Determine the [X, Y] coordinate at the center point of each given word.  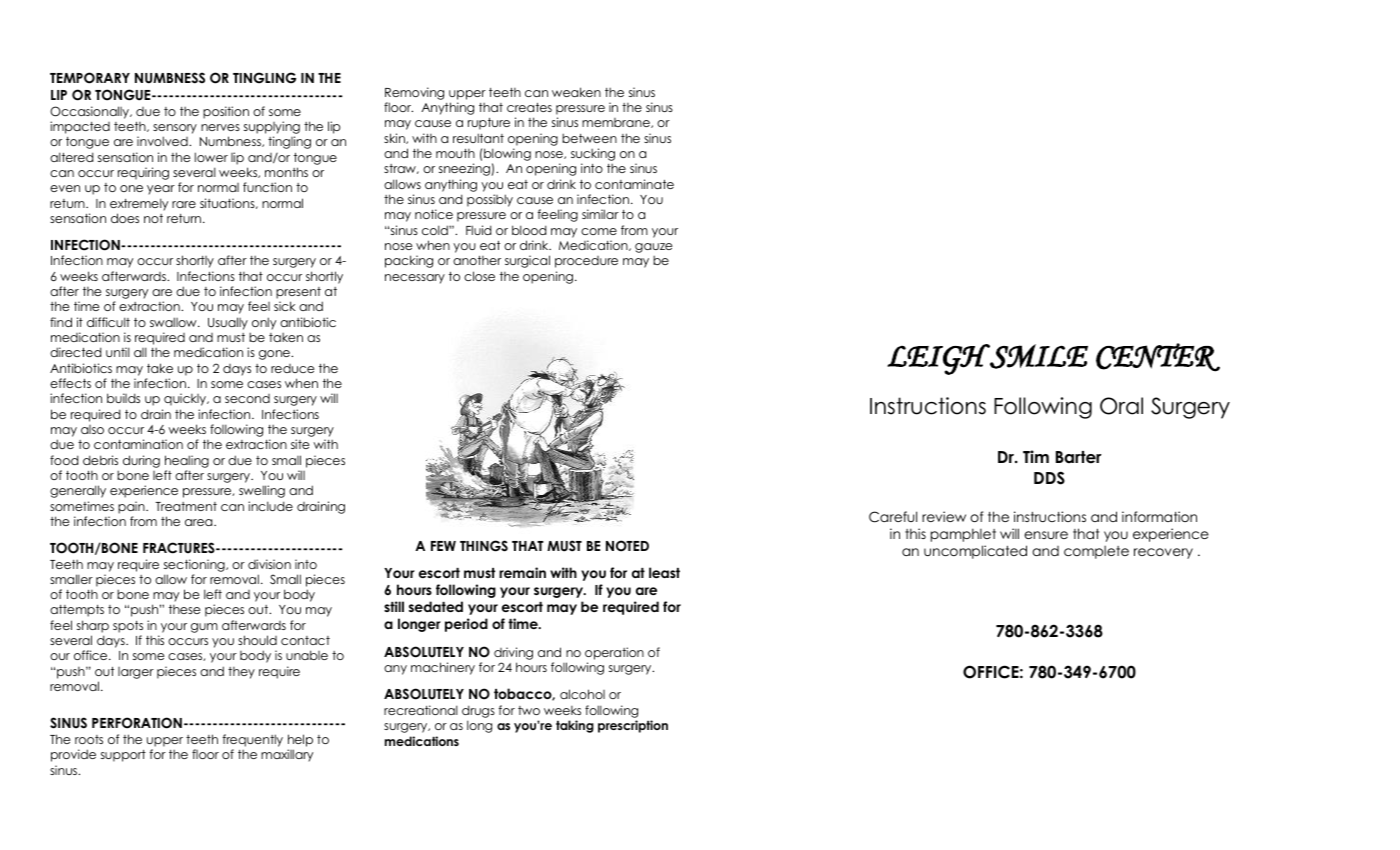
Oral [1121, 406]
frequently [252, 742]
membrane [617, 123]
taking [575, 726]
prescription [633, 726]
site [300, 444]
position [226, 112]
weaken [576, 92]
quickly [186, 399]
